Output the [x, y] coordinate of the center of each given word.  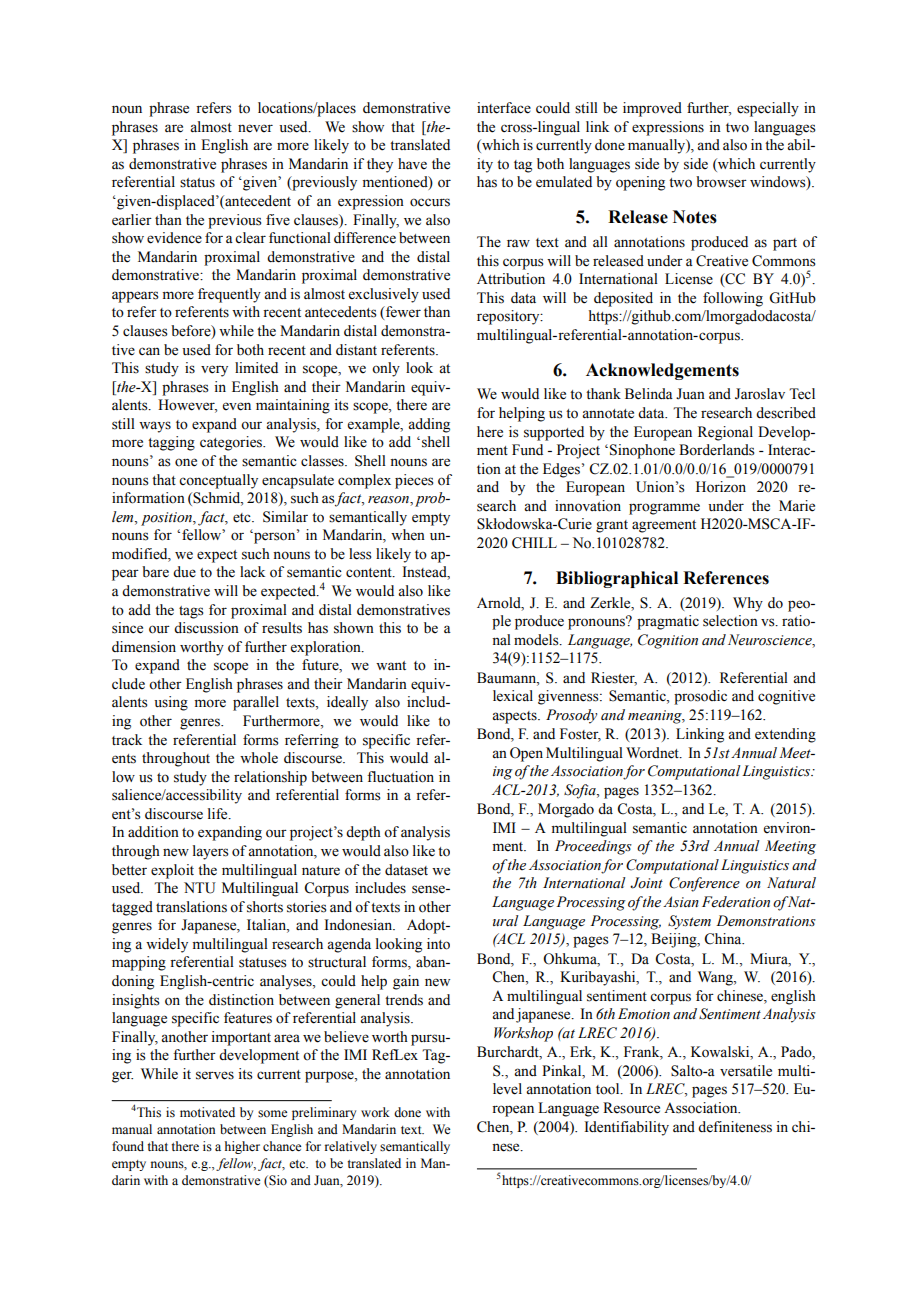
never [255, 128]
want [391, 665]
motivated [207, 1112]
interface [504, 108]
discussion [206, 628]
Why [748, 604]
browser [721, 182]
